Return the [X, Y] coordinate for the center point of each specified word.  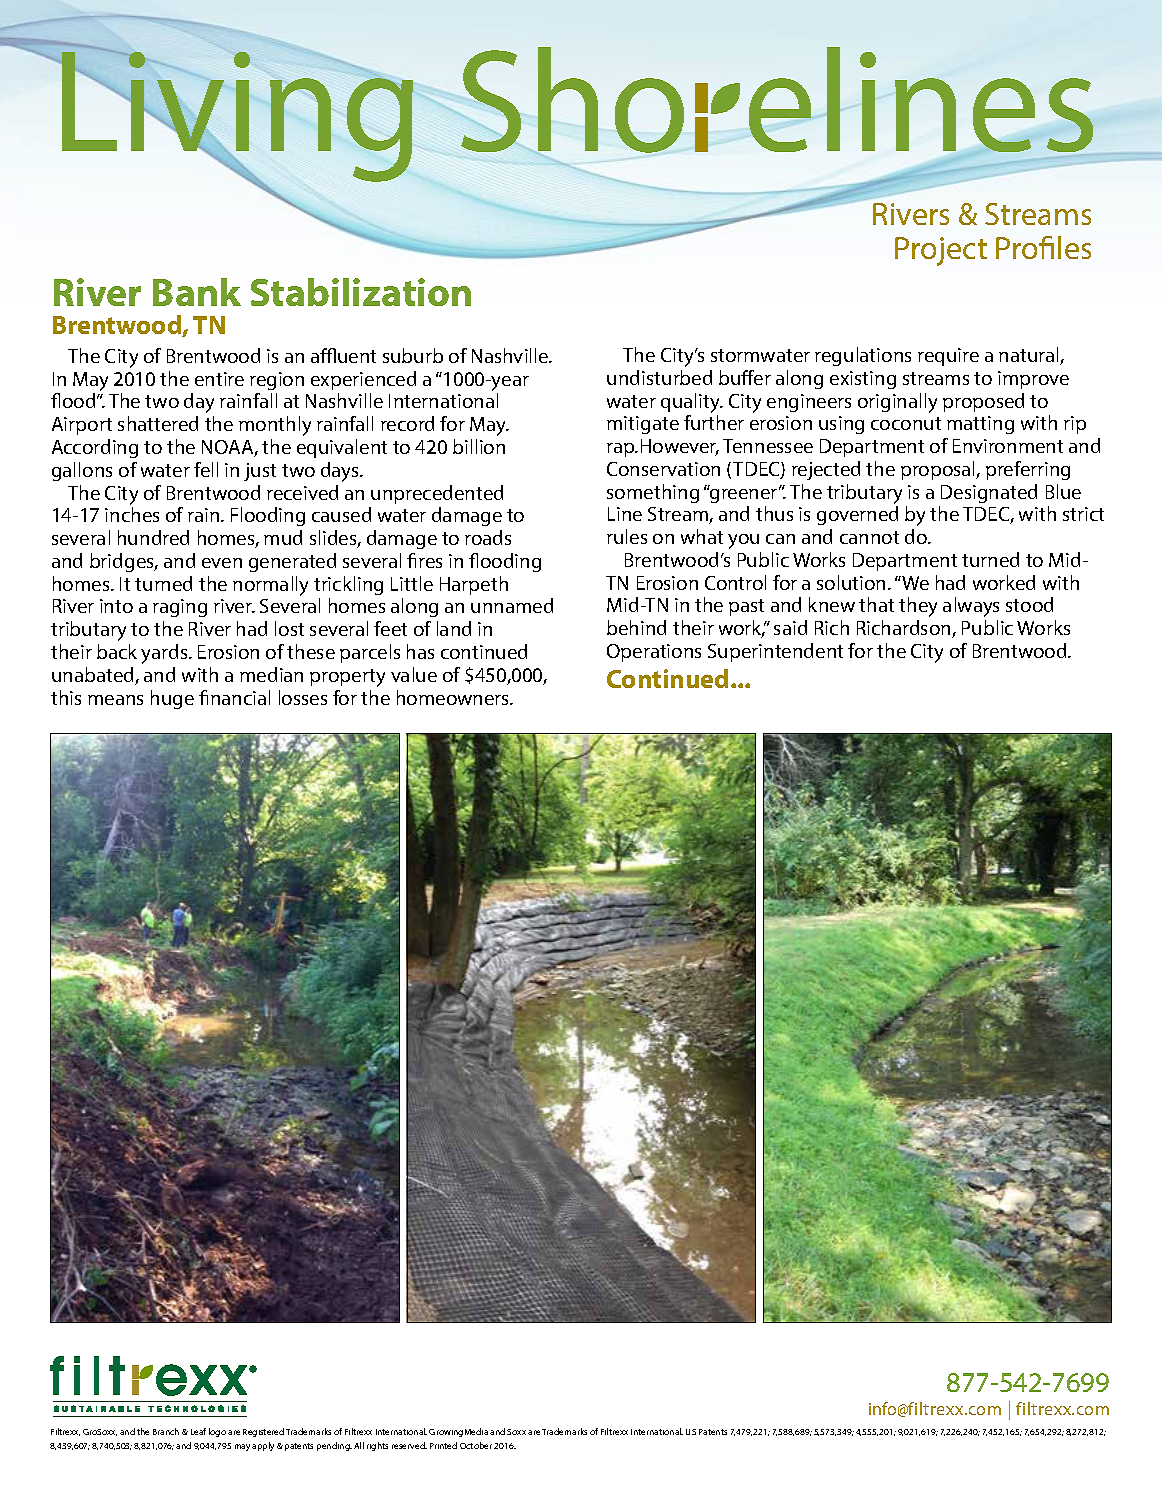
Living [236, 117]
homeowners [454, 697]
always [971, 607]
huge [172, 699]
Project [941, 251]
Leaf [198, 1431]
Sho [572, 100]
